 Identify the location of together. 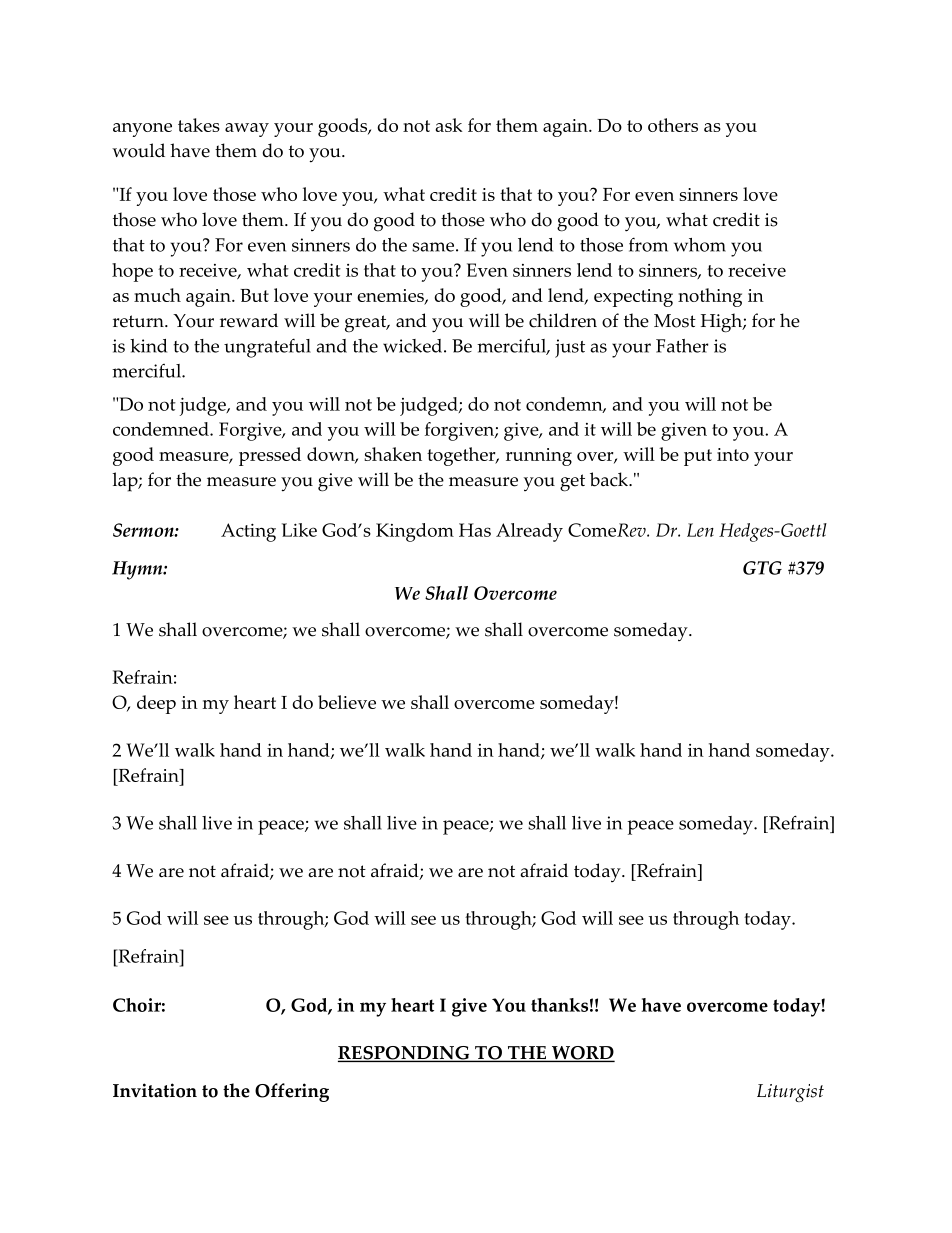
(462, 456).
